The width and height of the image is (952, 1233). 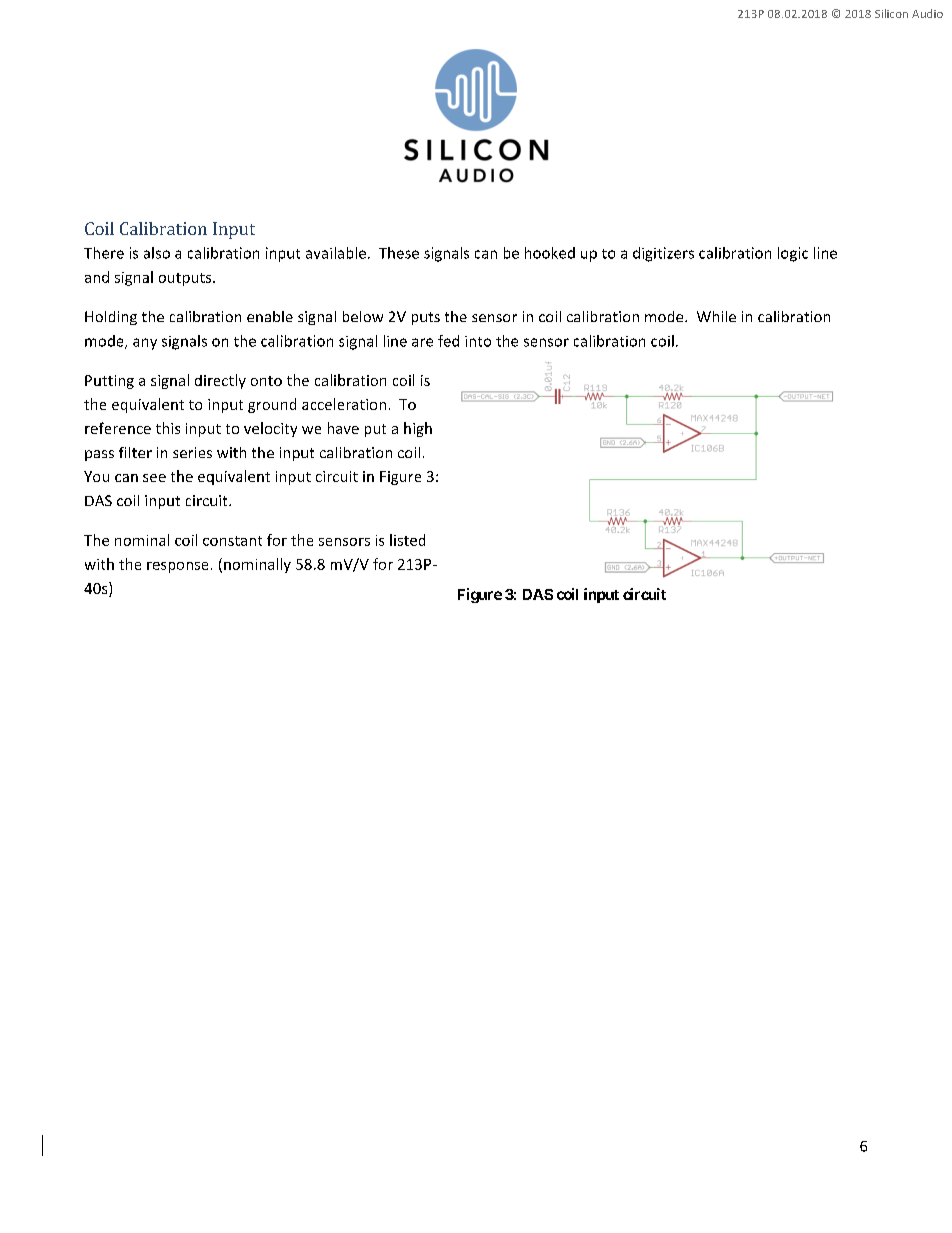 I want to click on also, so click(x=157, y=253).
